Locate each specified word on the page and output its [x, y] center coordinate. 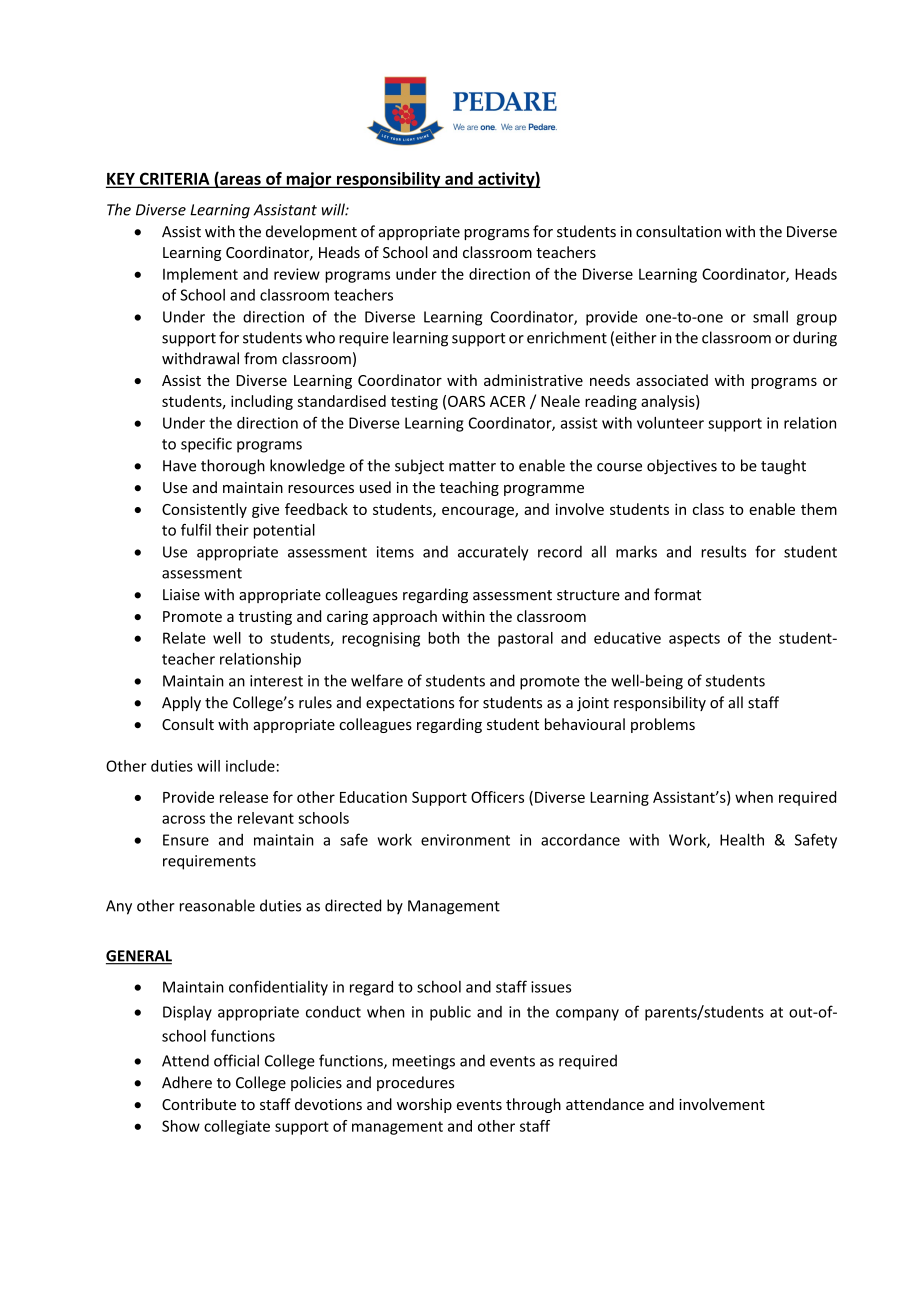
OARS [466, 401]
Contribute [199, 1104]
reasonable [217, 905]
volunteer [670, 423]
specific [206, 445]
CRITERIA [174, 179]
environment [465, 840]
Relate [184, 638]
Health [742, 839]
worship [424, 1105]
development [311, 232]
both [443, 638]
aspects [694, 640]
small [770, 316]
